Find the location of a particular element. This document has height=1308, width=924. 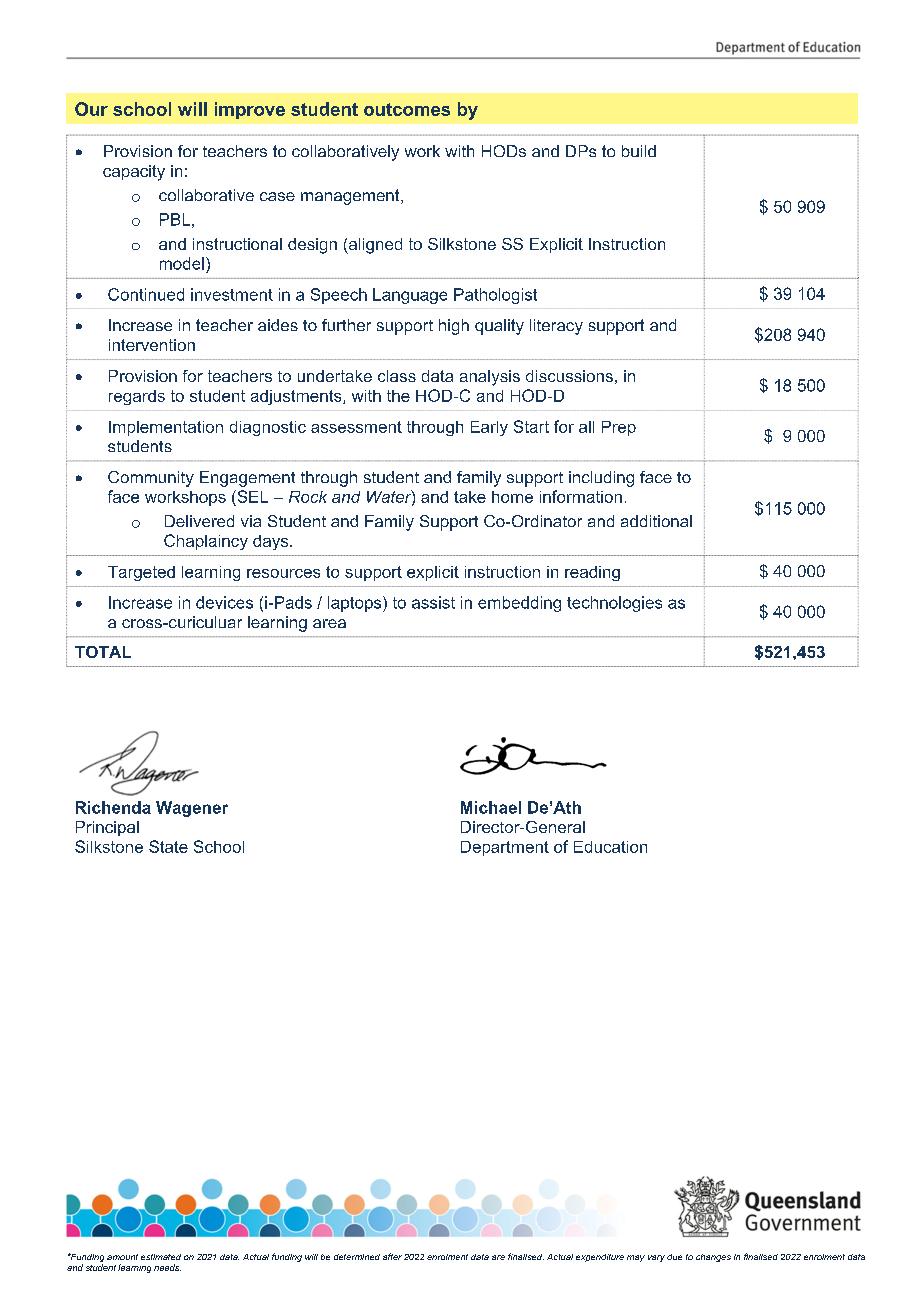

estimated is located at coordinates (161, 1257).
